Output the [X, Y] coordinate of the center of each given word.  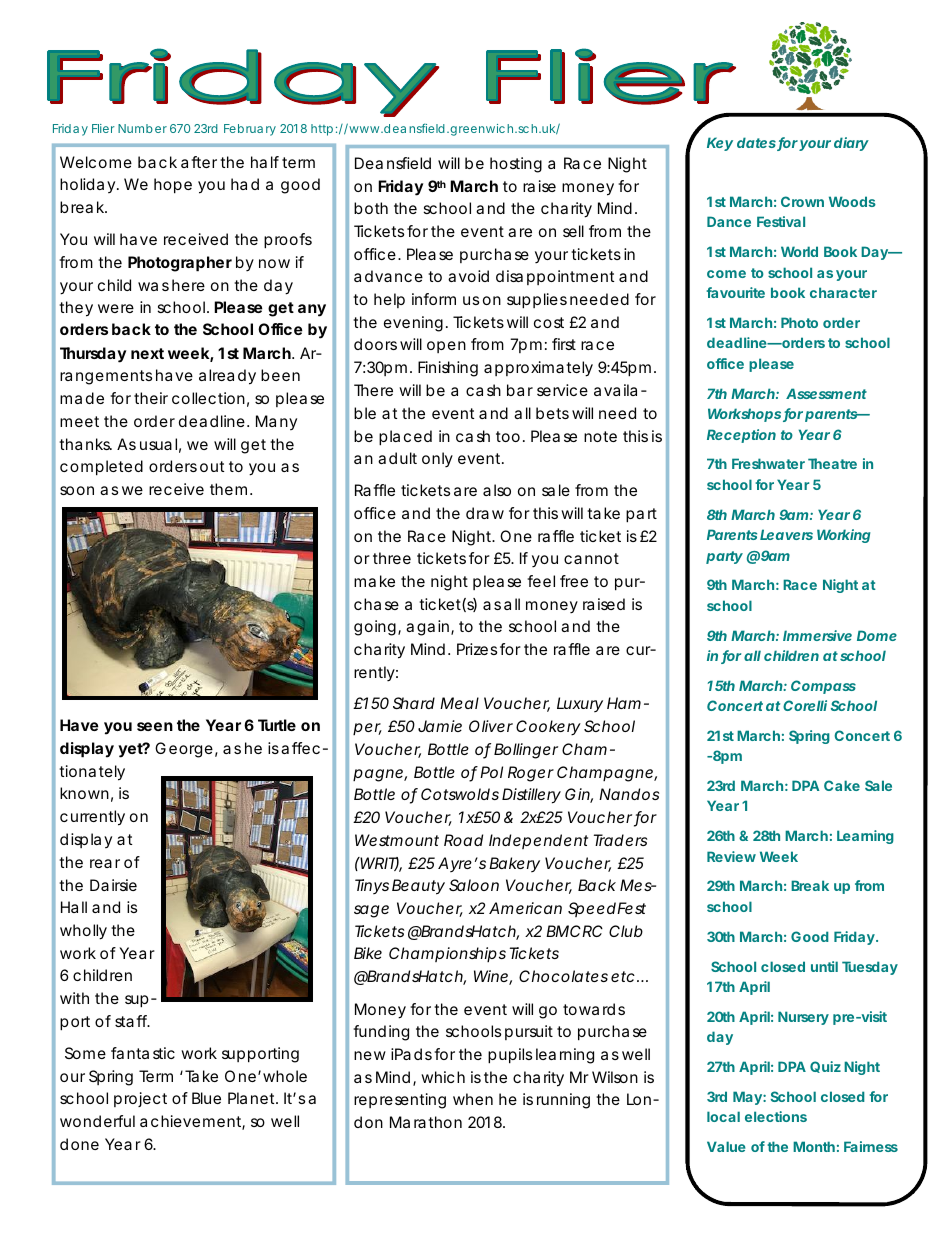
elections [776, 1116]
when [473, 1099]
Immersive [817, 635]
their [151, 398]
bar [520, 390]
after [199, 162]
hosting [516, 165]
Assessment [826, 393]
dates [757, 144]
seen [155, 726]
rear [105, 863]
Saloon [474, 885]
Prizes [477, 649]
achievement [192, 1122]
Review [731, 856]
